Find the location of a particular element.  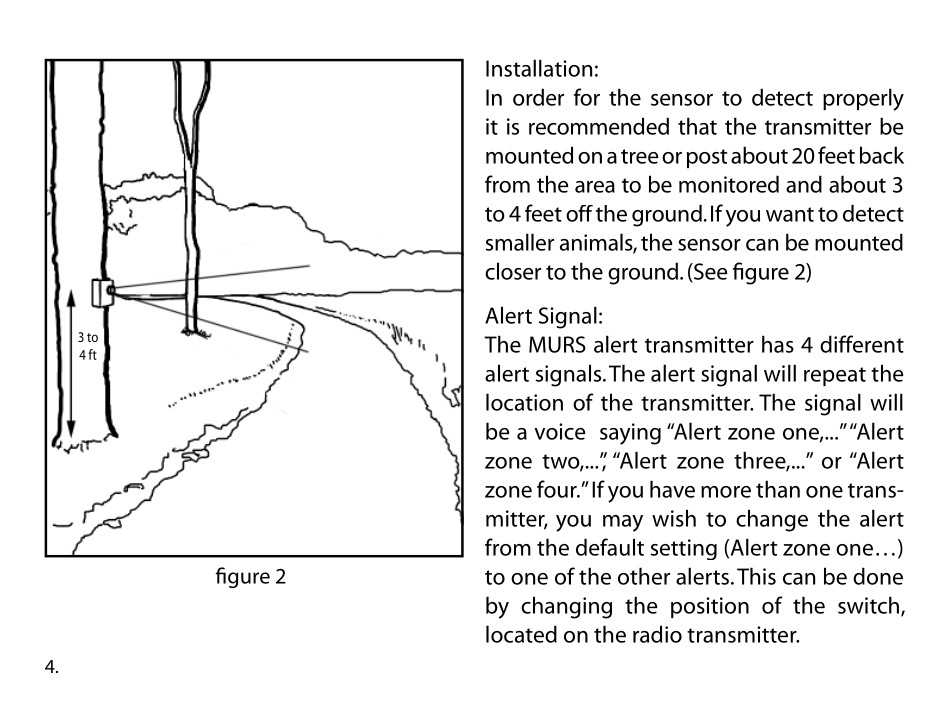

repeat is located at coordinates (835, 376).
